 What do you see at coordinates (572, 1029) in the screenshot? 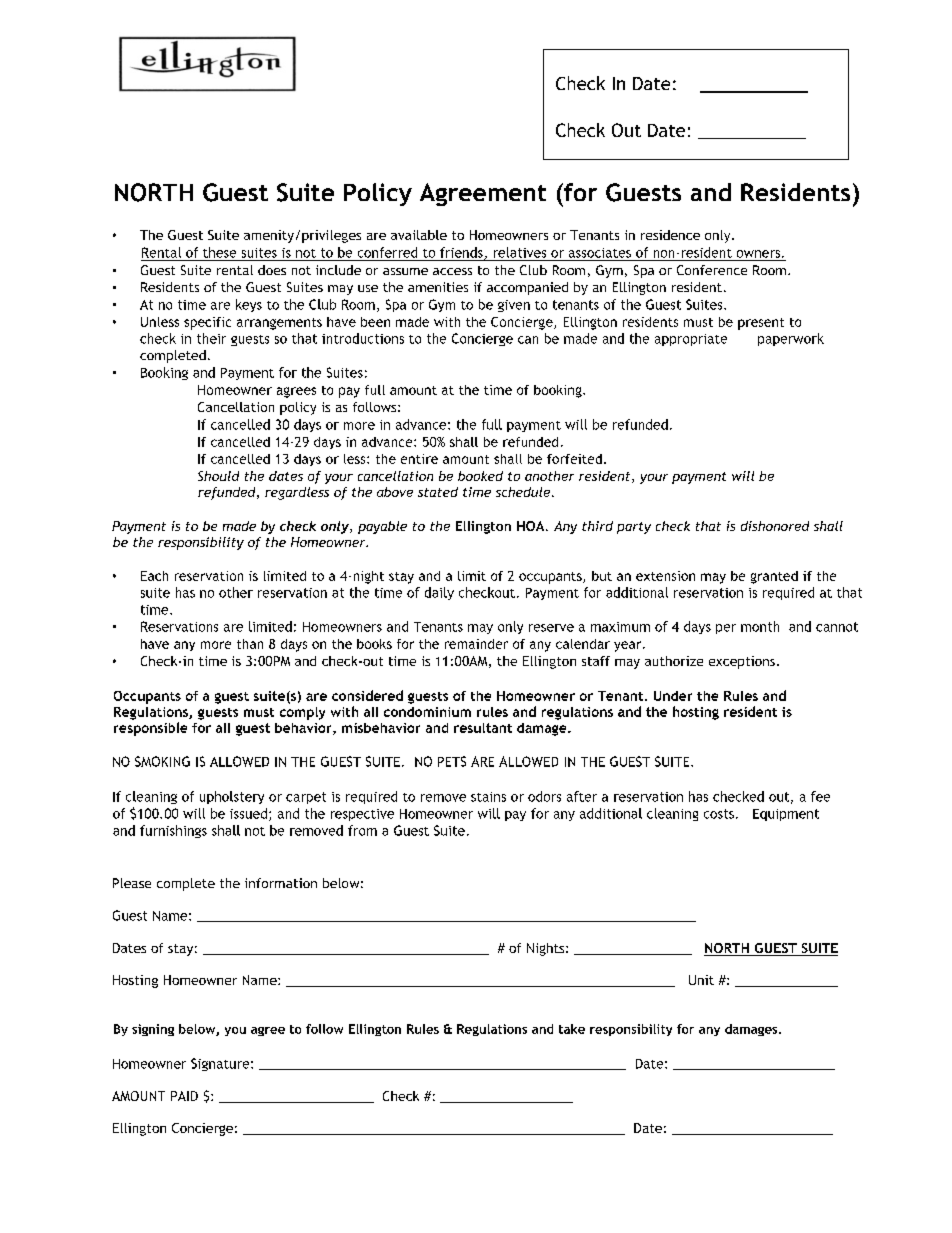
I see `take` at bounding box center [572, 1029].
